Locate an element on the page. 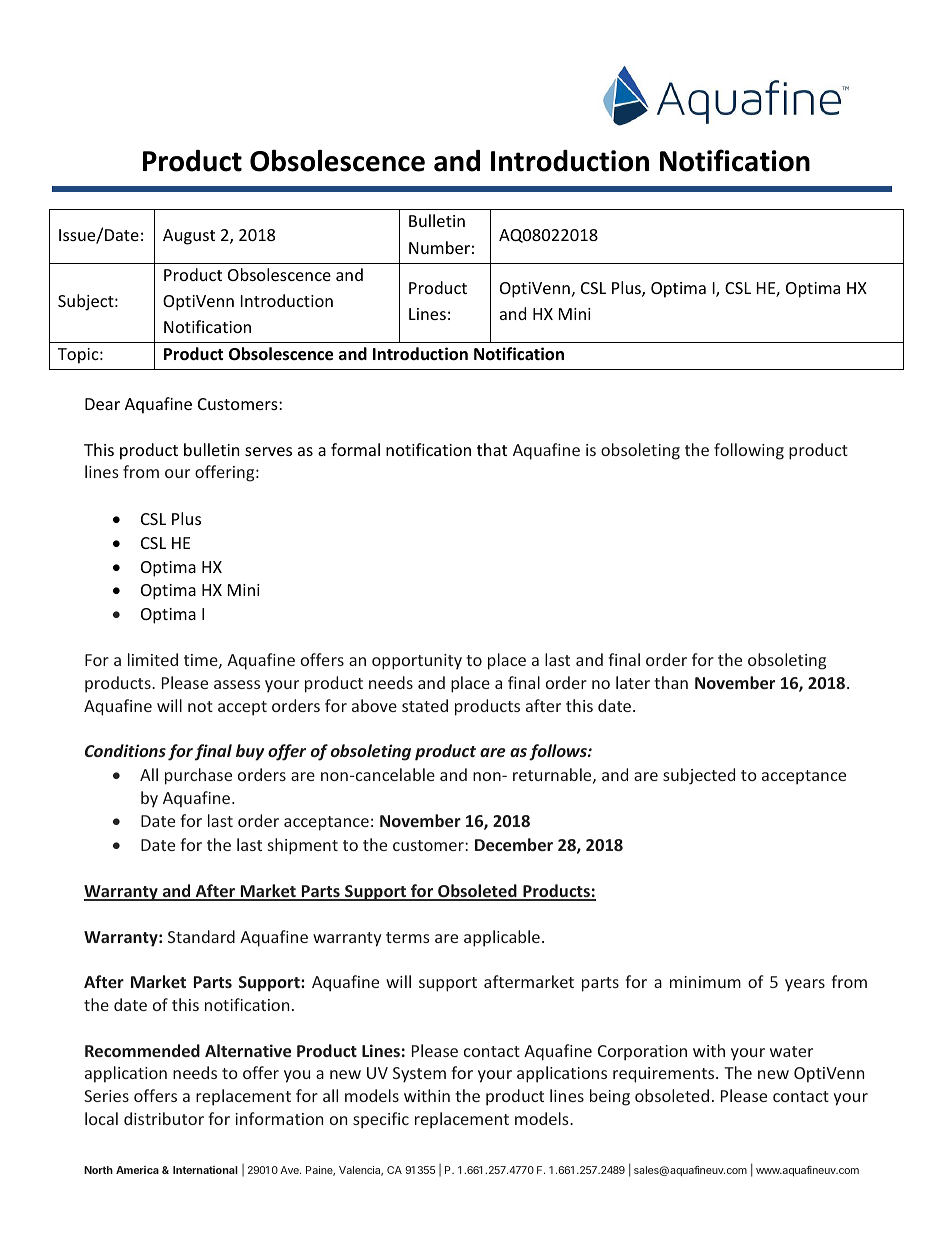 The image size is (952, 1233). December is located at coordinates (514, 844).
